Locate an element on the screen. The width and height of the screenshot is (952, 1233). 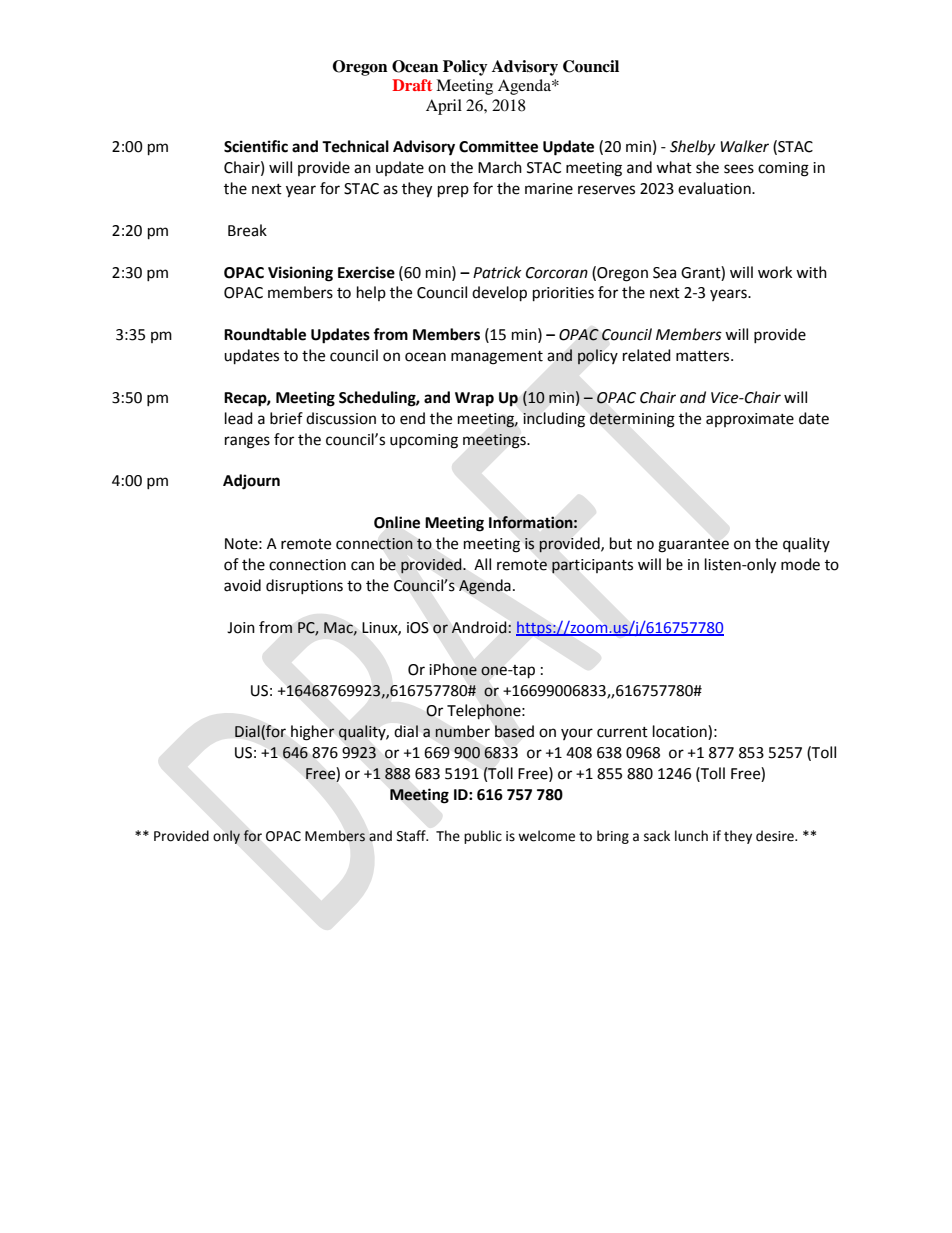
Walker is located at coordinates (744, 146).
